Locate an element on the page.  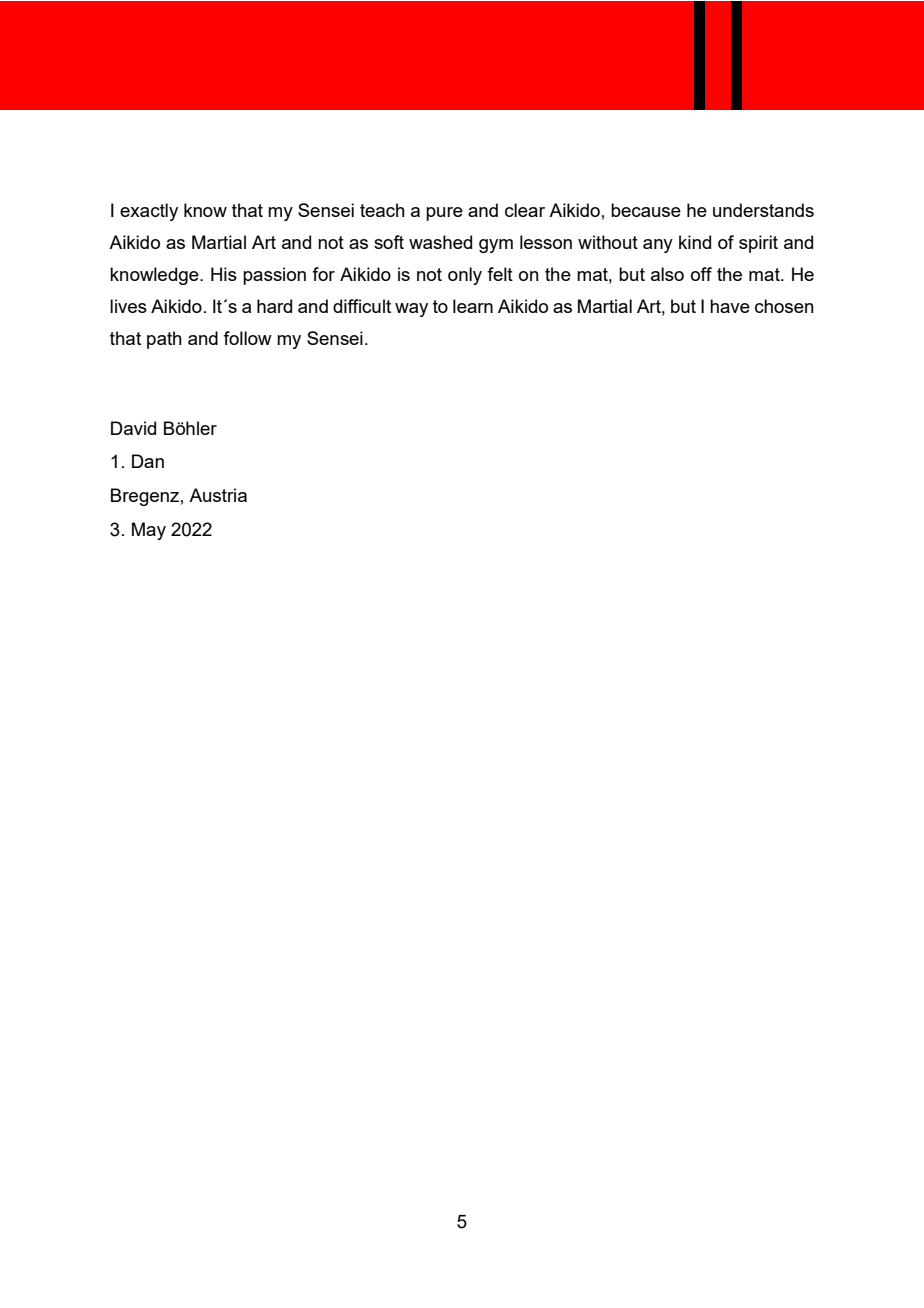
May is located at coordinates (149, 531).
